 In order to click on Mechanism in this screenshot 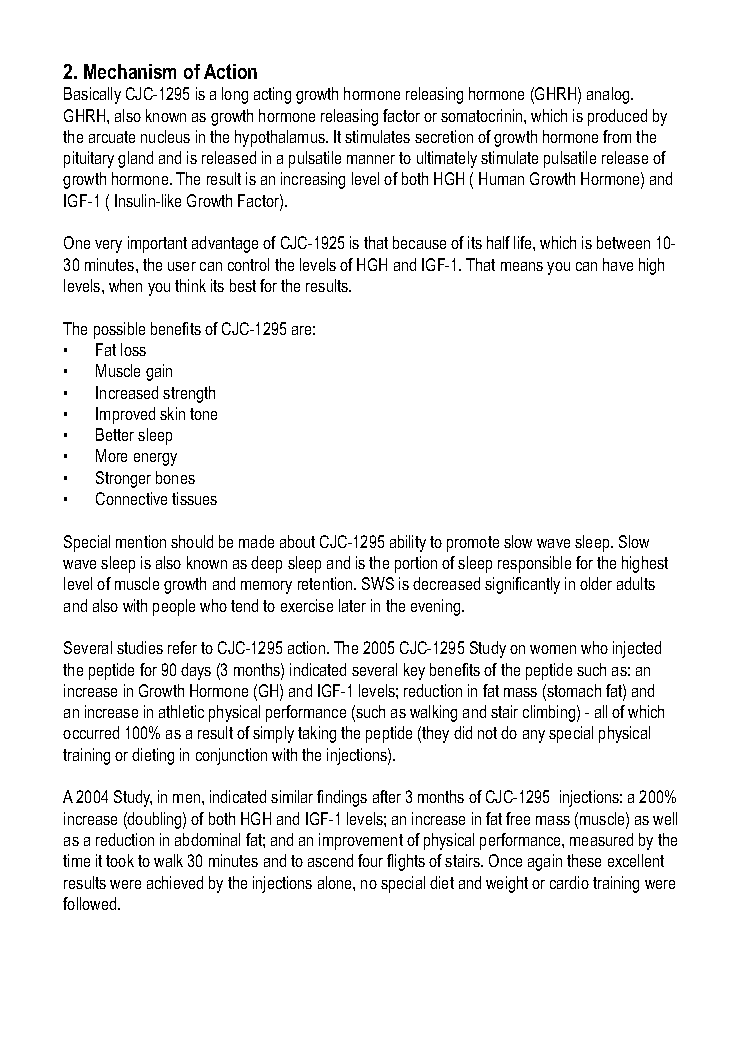, I will do `click(130, 71)`.
